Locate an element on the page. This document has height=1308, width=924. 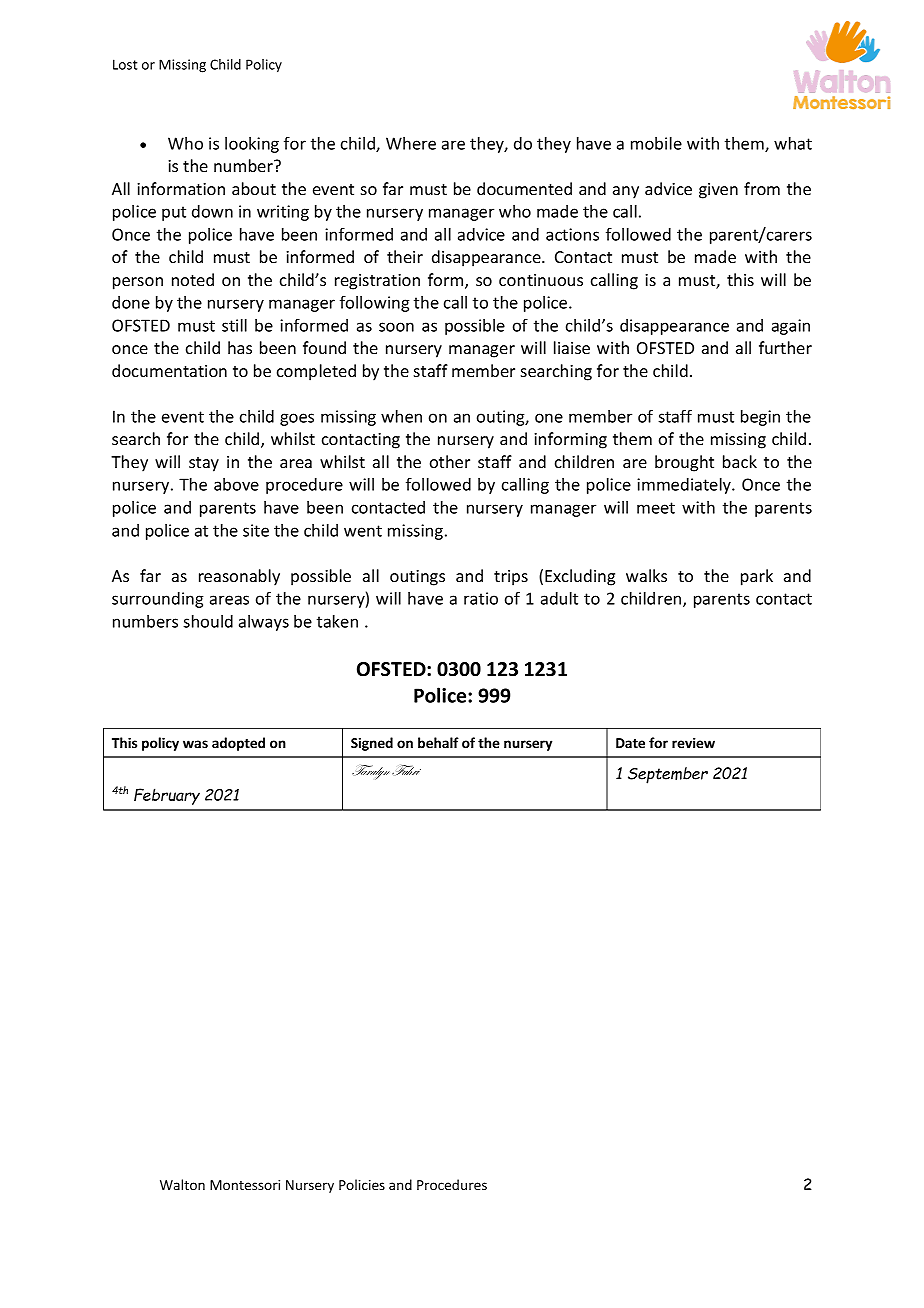
Policies is located at coordinates (362, 1184).
